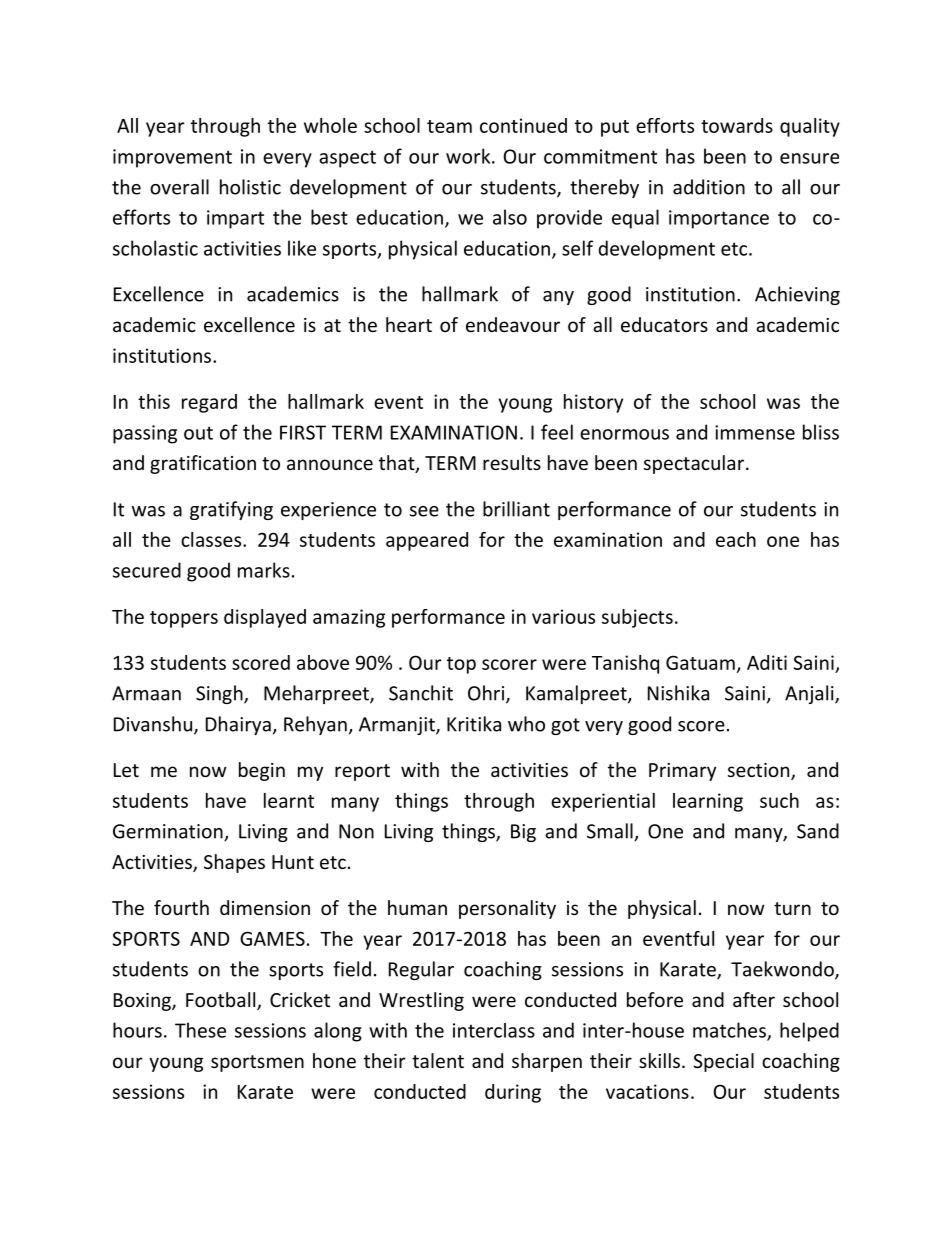  Describe the element at coordinates (469, 156) in the screenshot. I see `work` at that location.
